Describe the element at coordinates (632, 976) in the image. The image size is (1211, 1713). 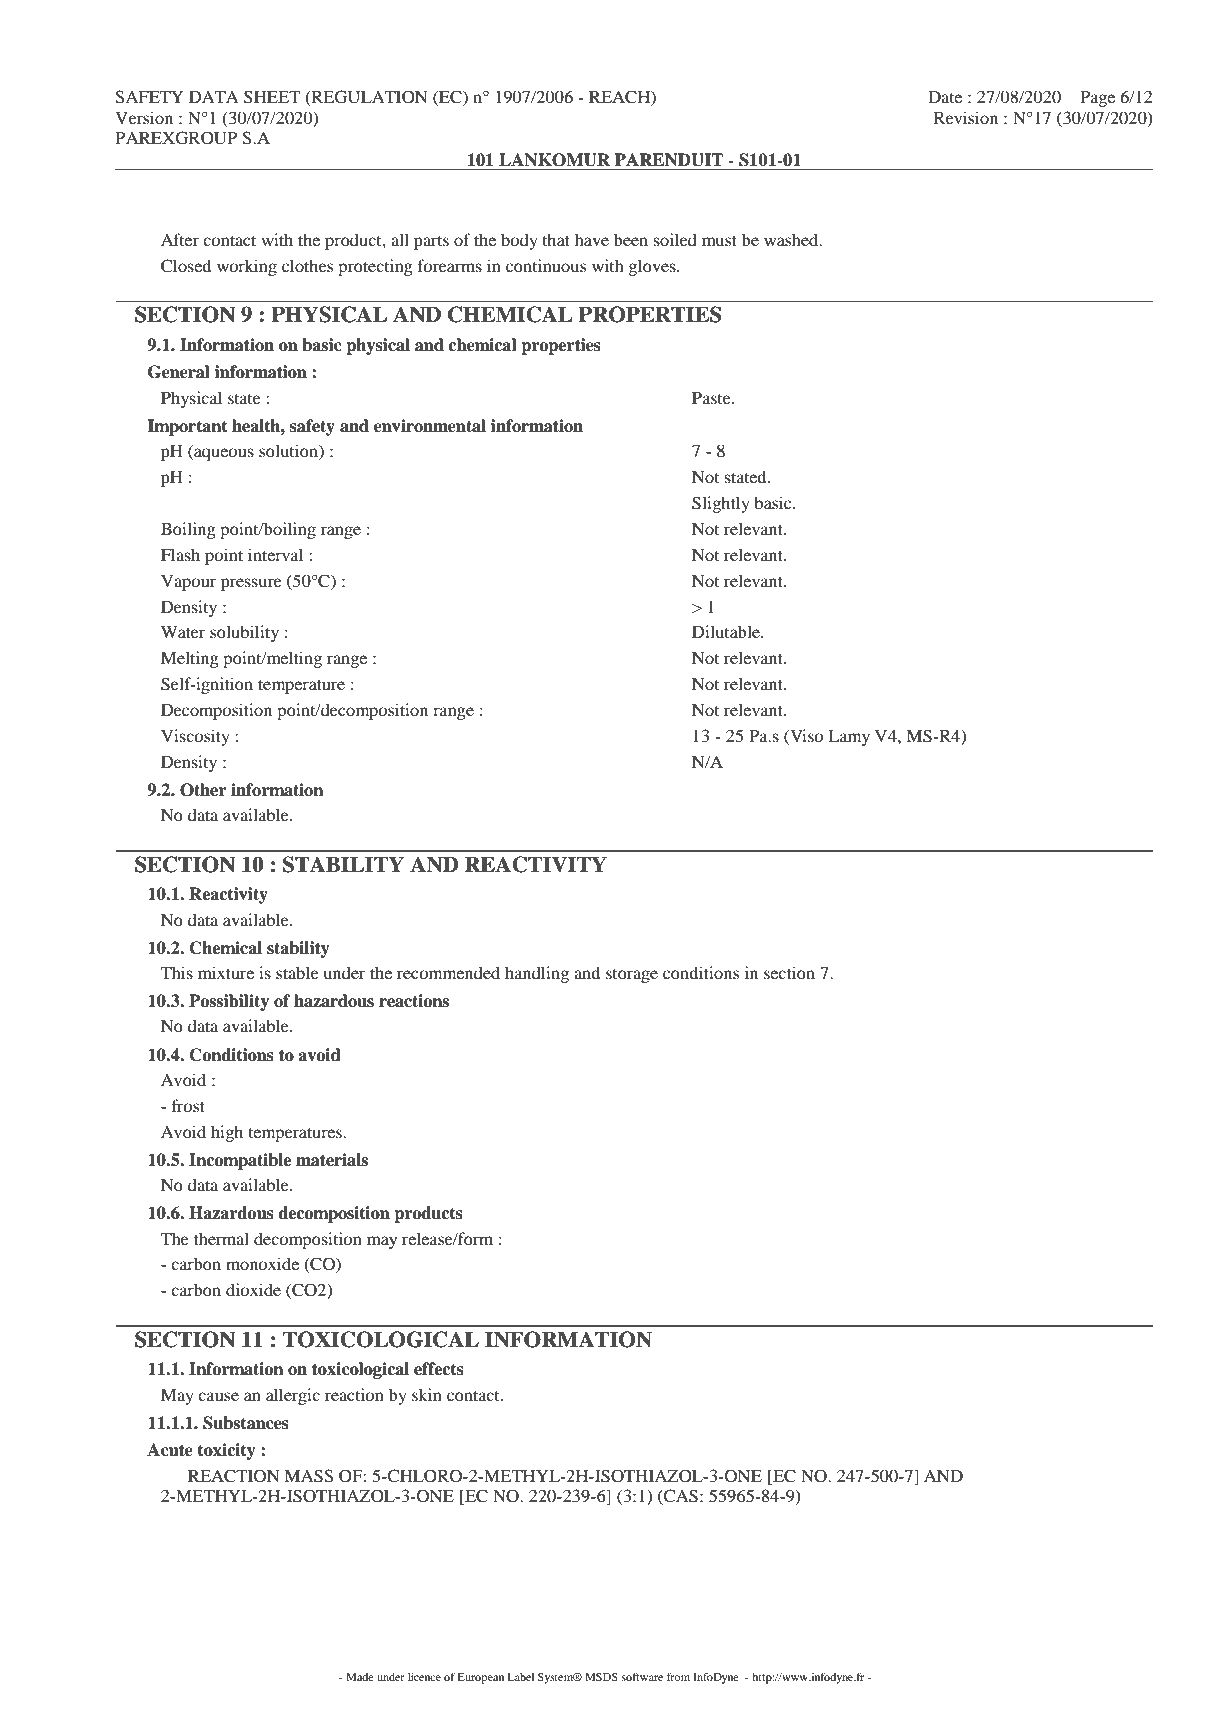
I see `storage` at that location.
